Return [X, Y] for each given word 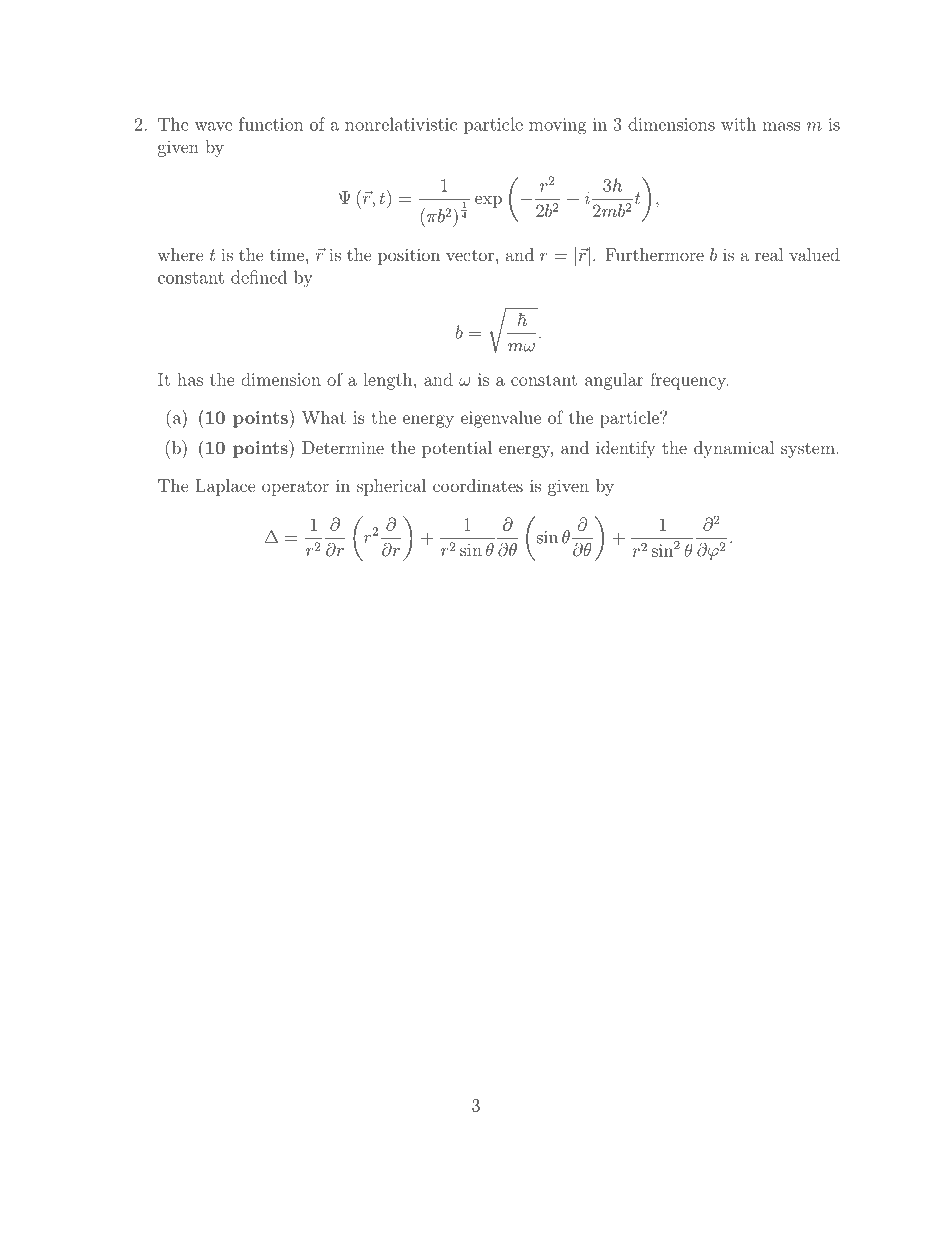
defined [259, 277]
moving [557, 126]
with [738, 124]
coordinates [478, 485]
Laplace [225, 487]
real [769, 254]
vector [470, 255]
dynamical [734, 449]
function [271, 124]
